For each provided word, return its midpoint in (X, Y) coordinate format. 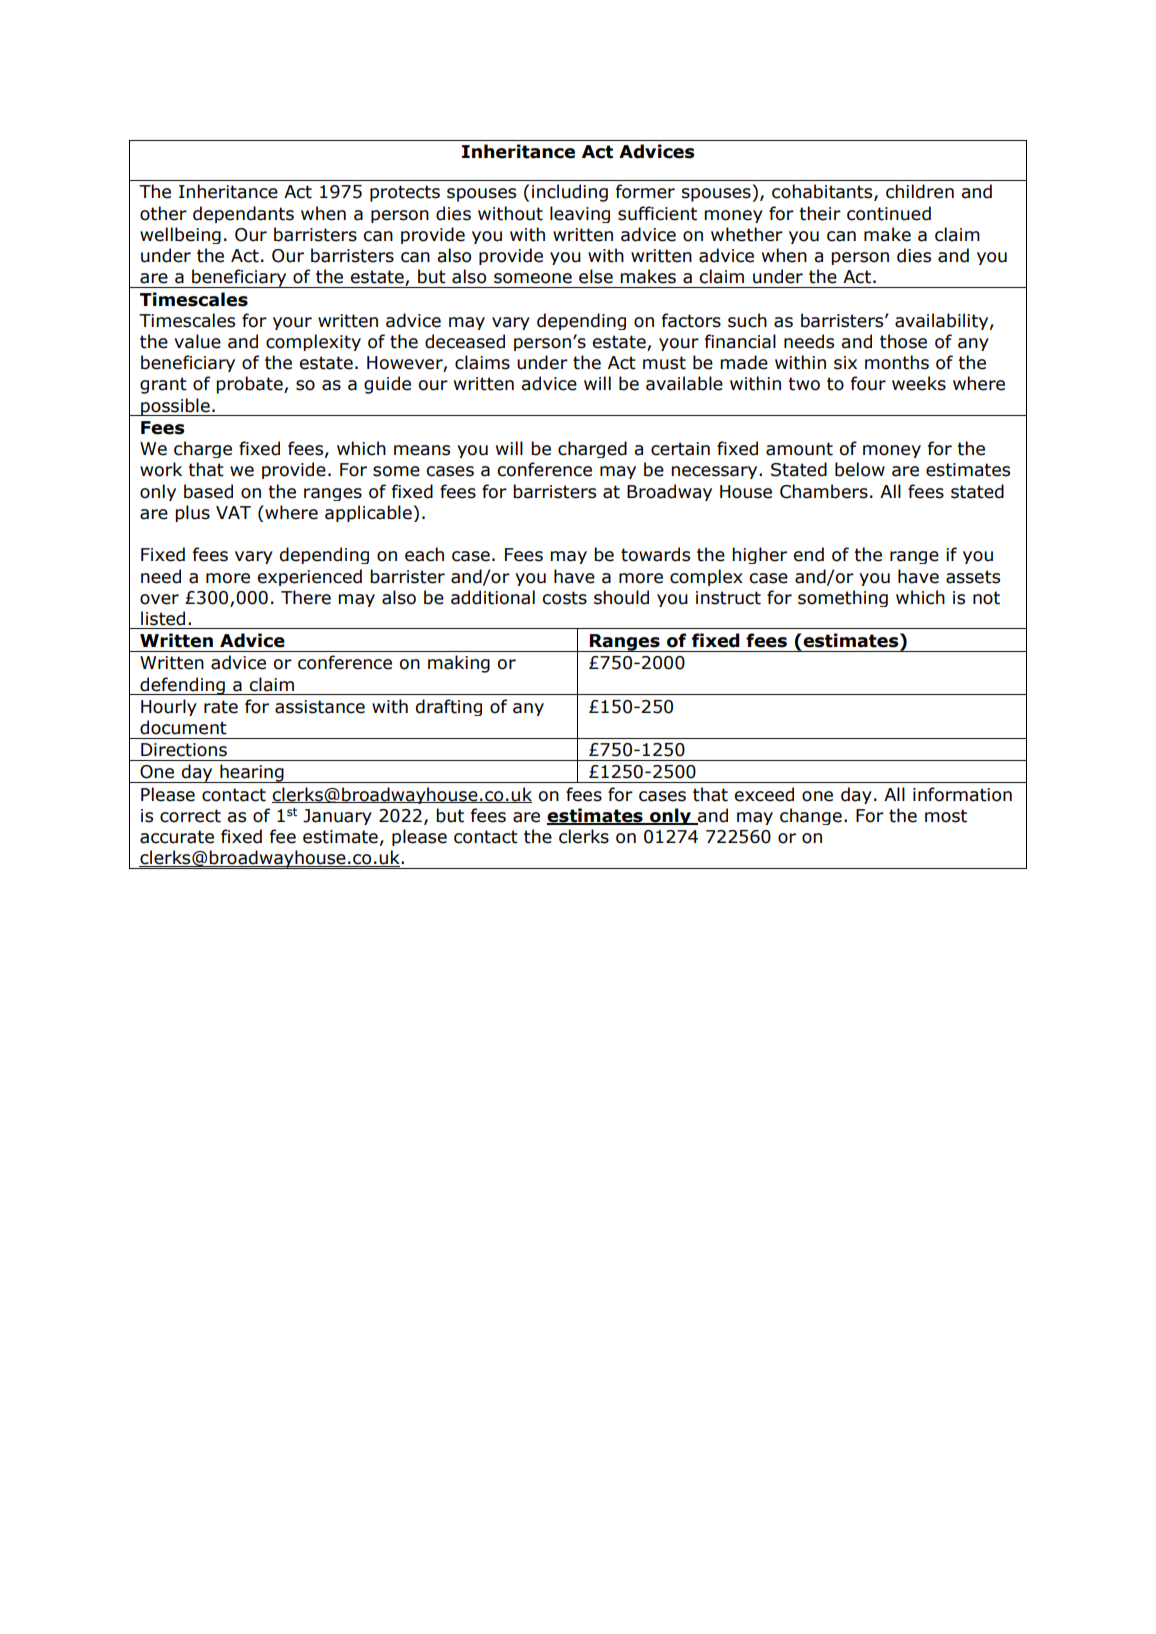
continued (889, 213)
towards (655, 554)
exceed (764, 794)
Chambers (824, 491)
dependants (243, 214)
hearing (252, 773)
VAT (233, 512)
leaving (580, 214)
